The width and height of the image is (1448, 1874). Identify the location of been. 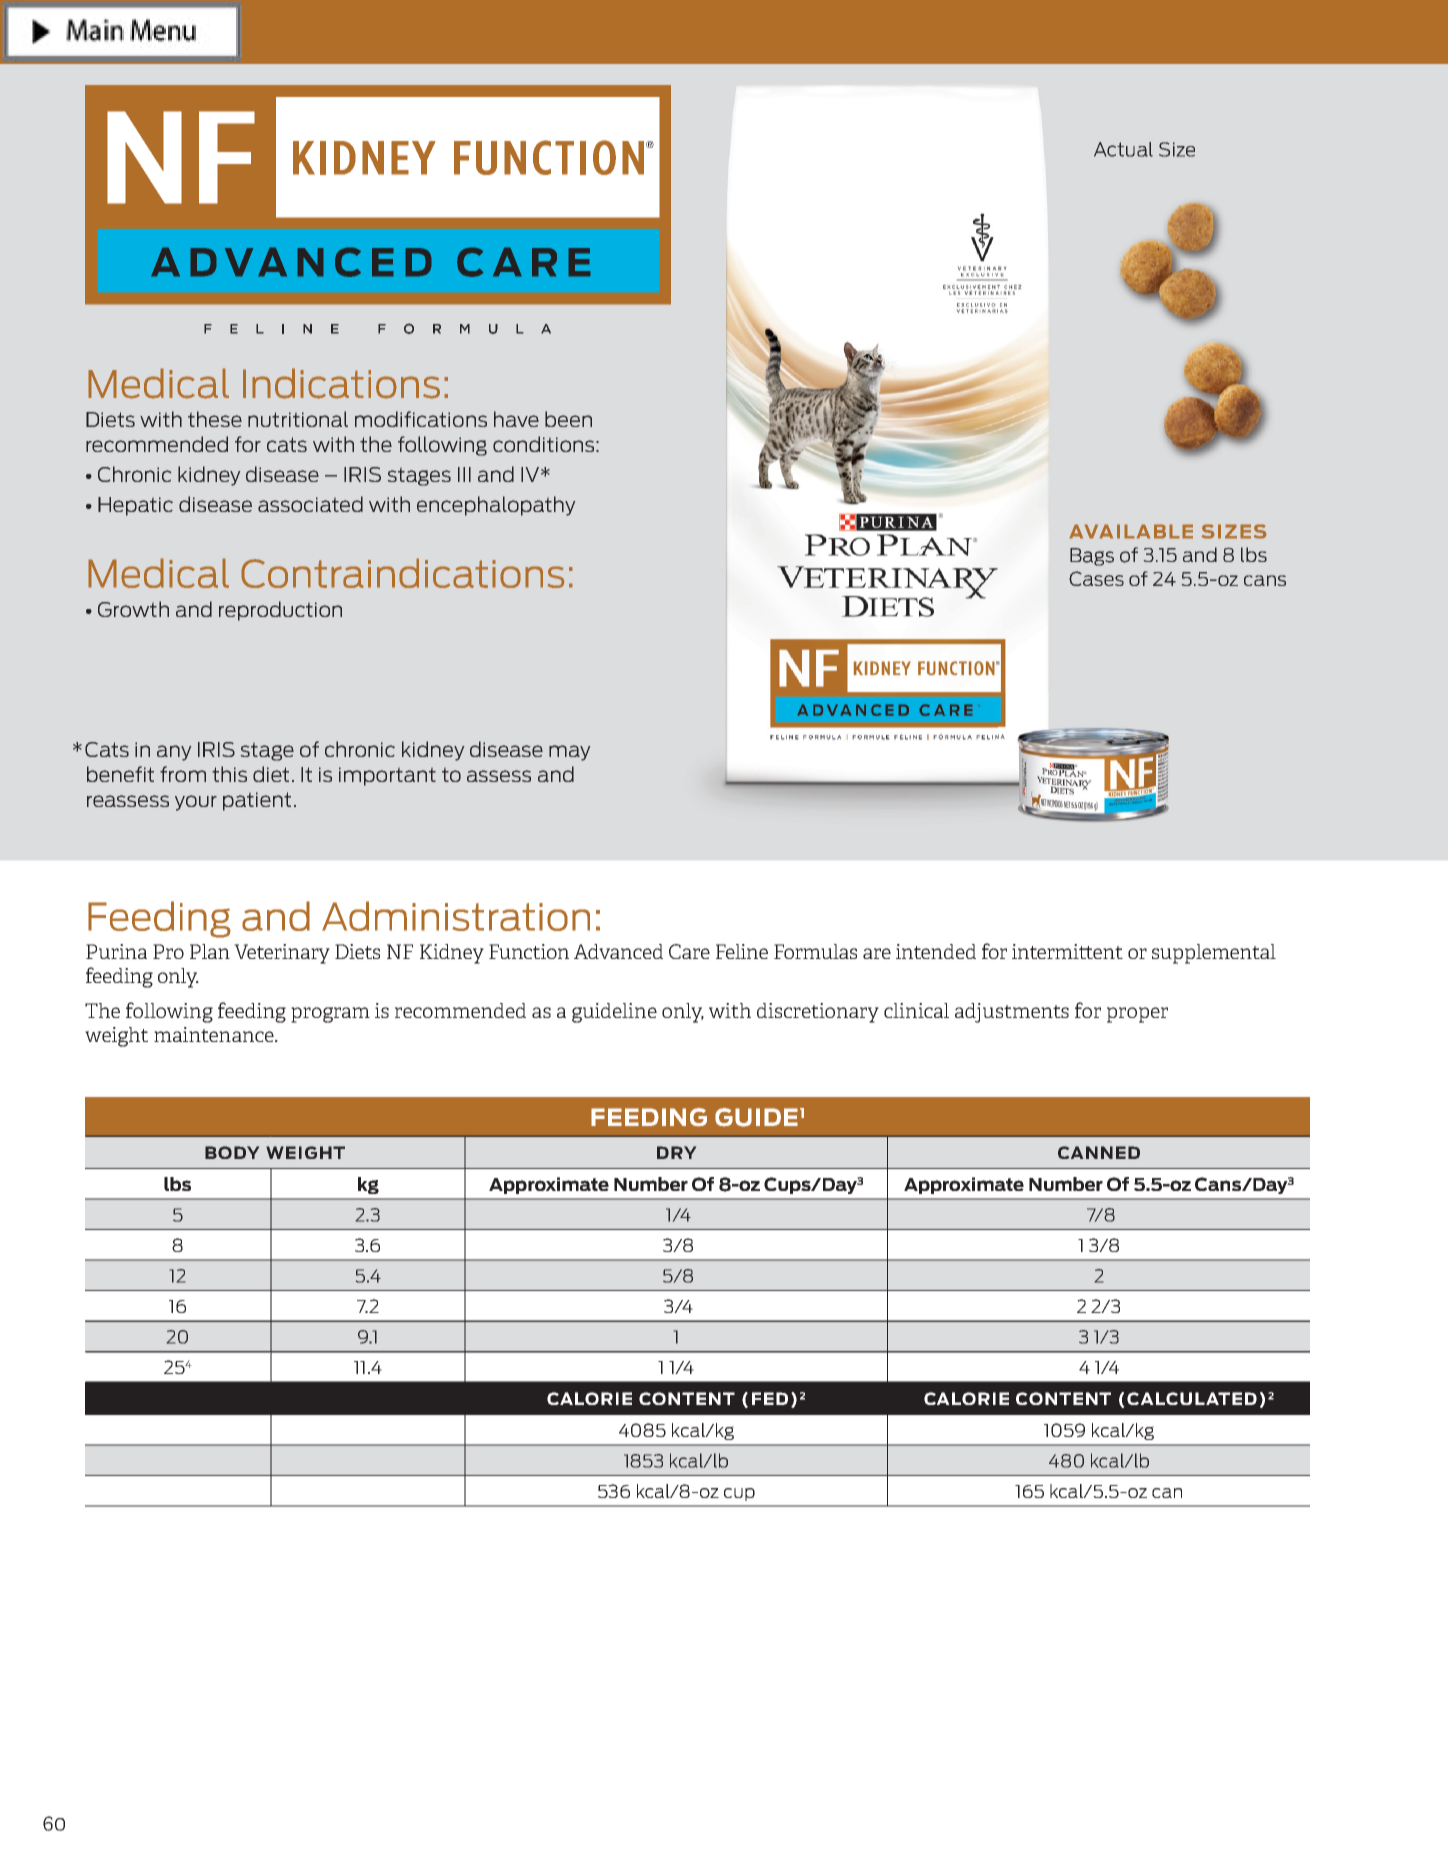
(568, 419).
